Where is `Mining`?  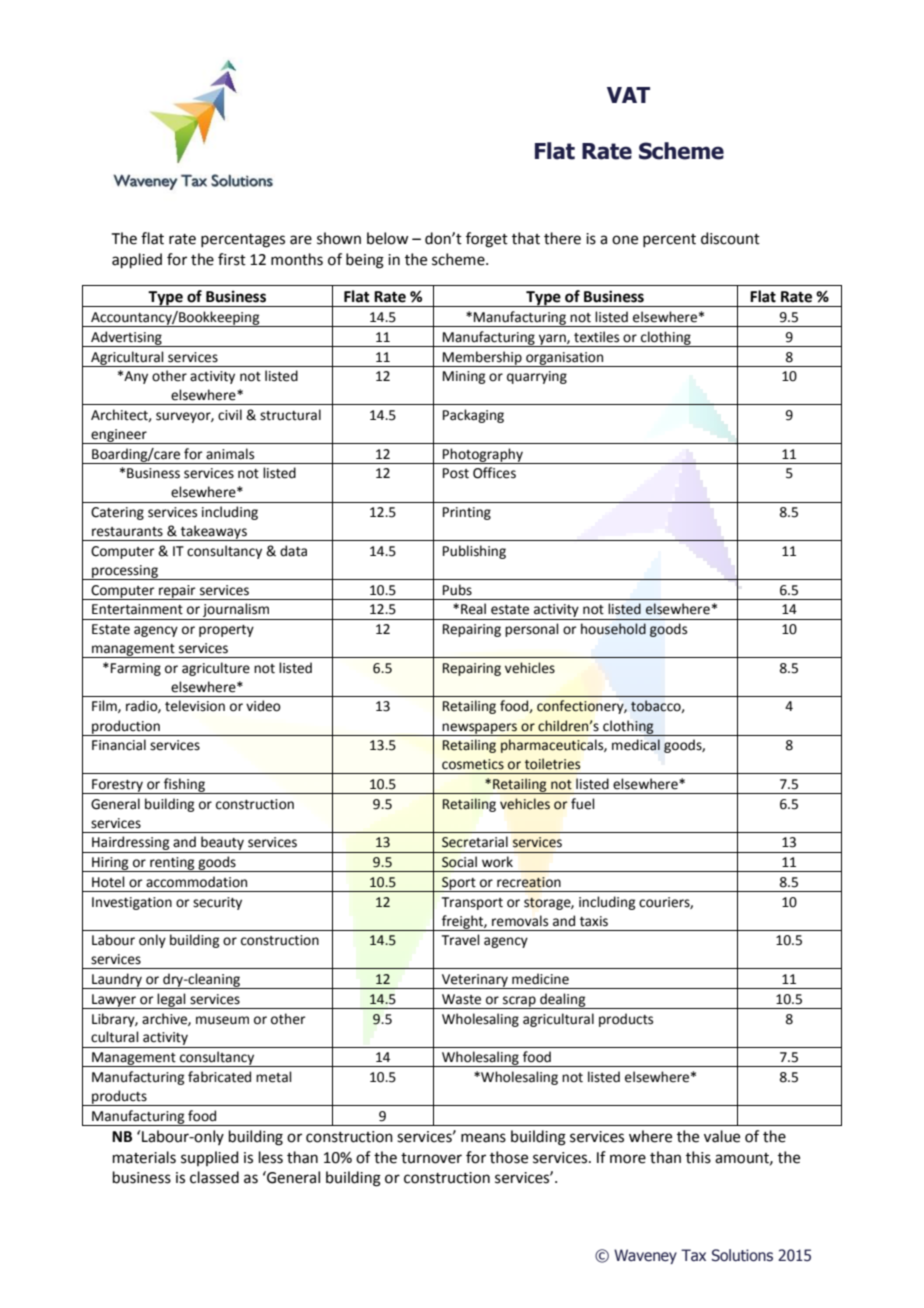 Mining is located at coordinates (464, 377).
